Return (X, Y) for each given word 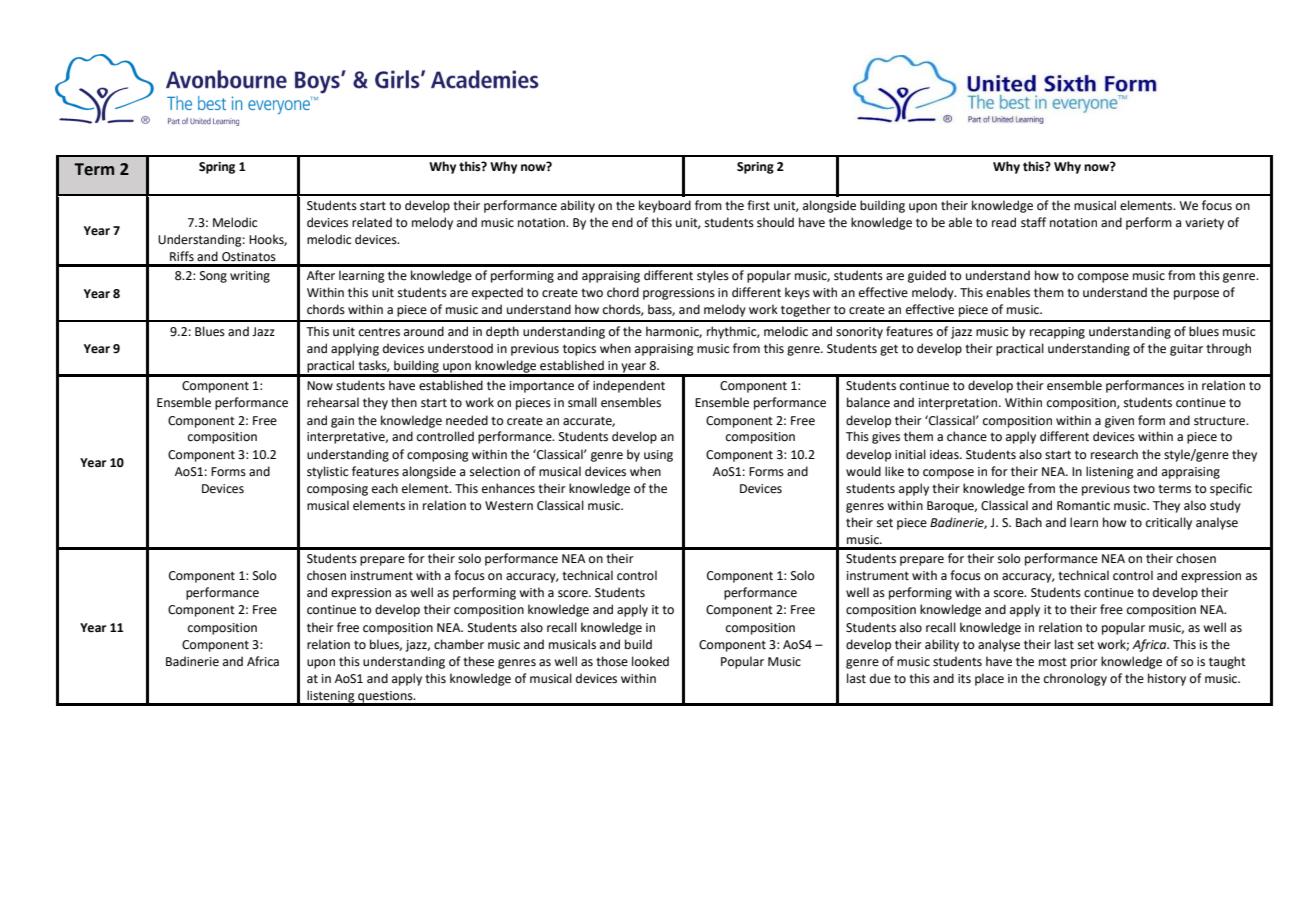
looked (650, 661)
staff (1033, 222)
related (372, 222)
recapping (1057, 333)
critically (1169, 523)
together (806, 310)
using (658, 456)
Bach (1029, 522)
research (1114, 454)
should (775, 222)
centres (379, 332)
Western (509, 506)
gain (342, 422)
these (478, 661)
